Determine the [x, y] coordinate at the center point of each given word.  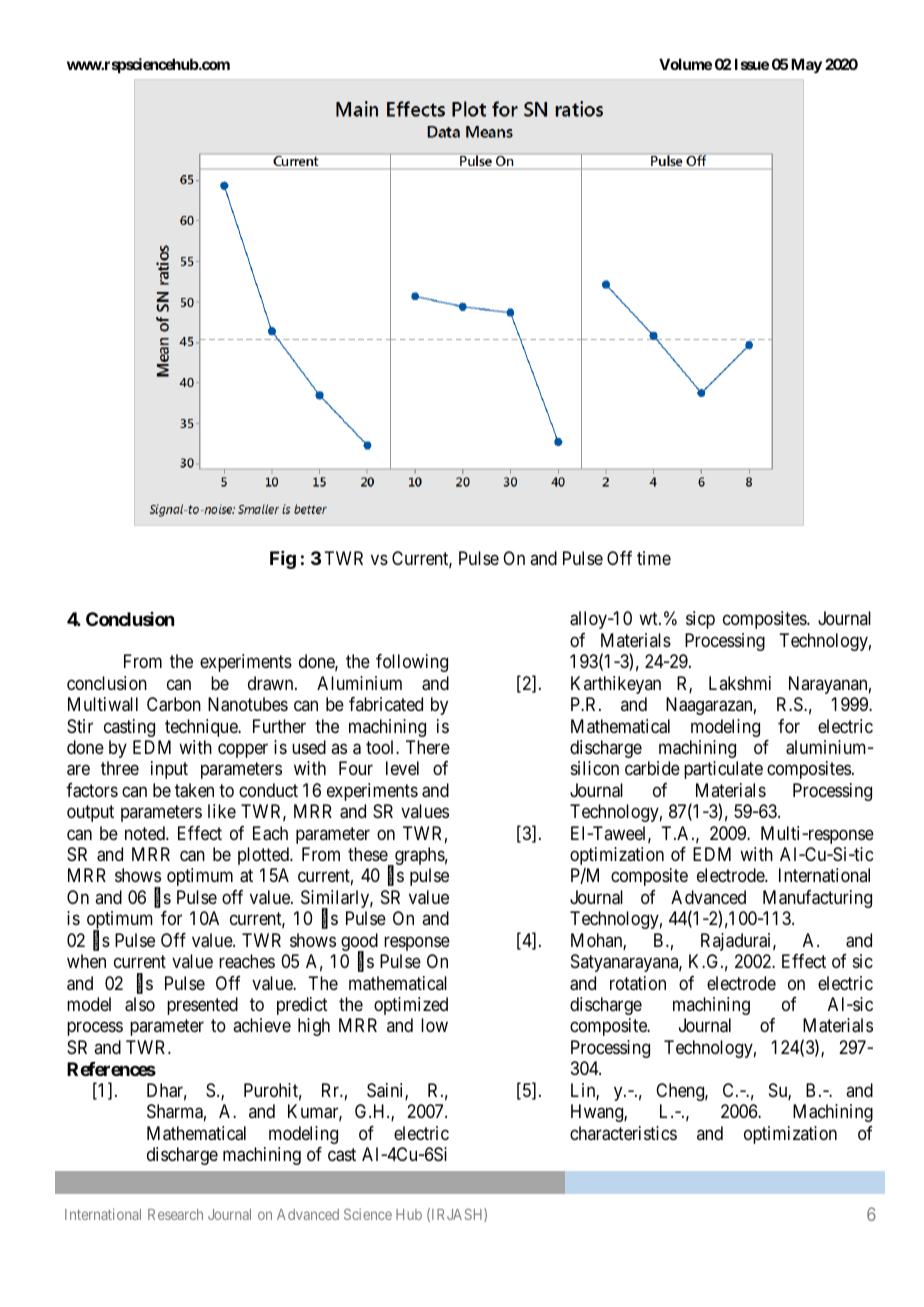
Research [175, 1214]
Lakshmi [740, 683]
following [412, 663]
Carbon [174, 704]
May [806, 66]
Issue [752, 64]
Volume [685, 64]
